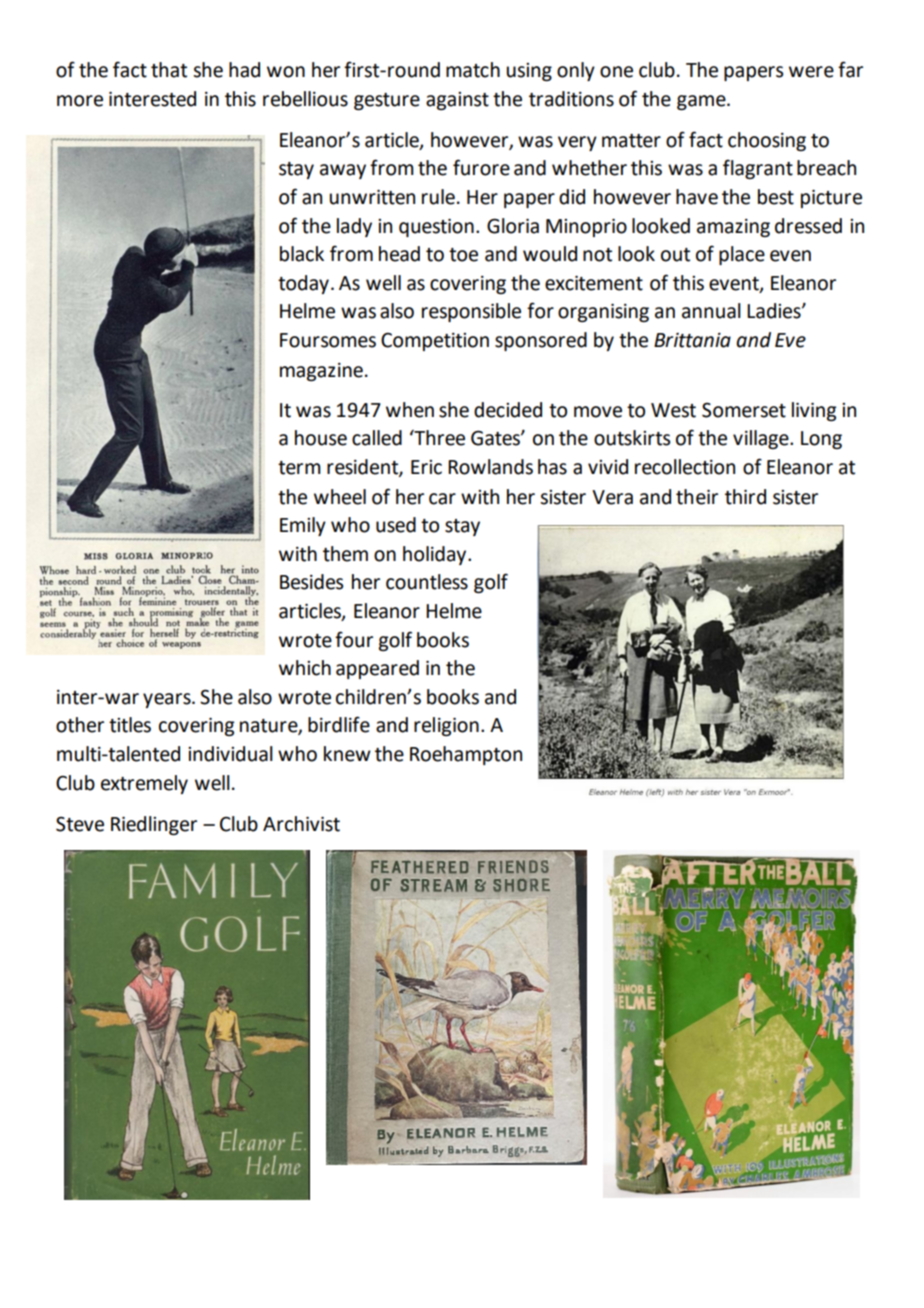 This screenshot has width=924, height=1308. I want to click on Eric, so click(426, 467).
